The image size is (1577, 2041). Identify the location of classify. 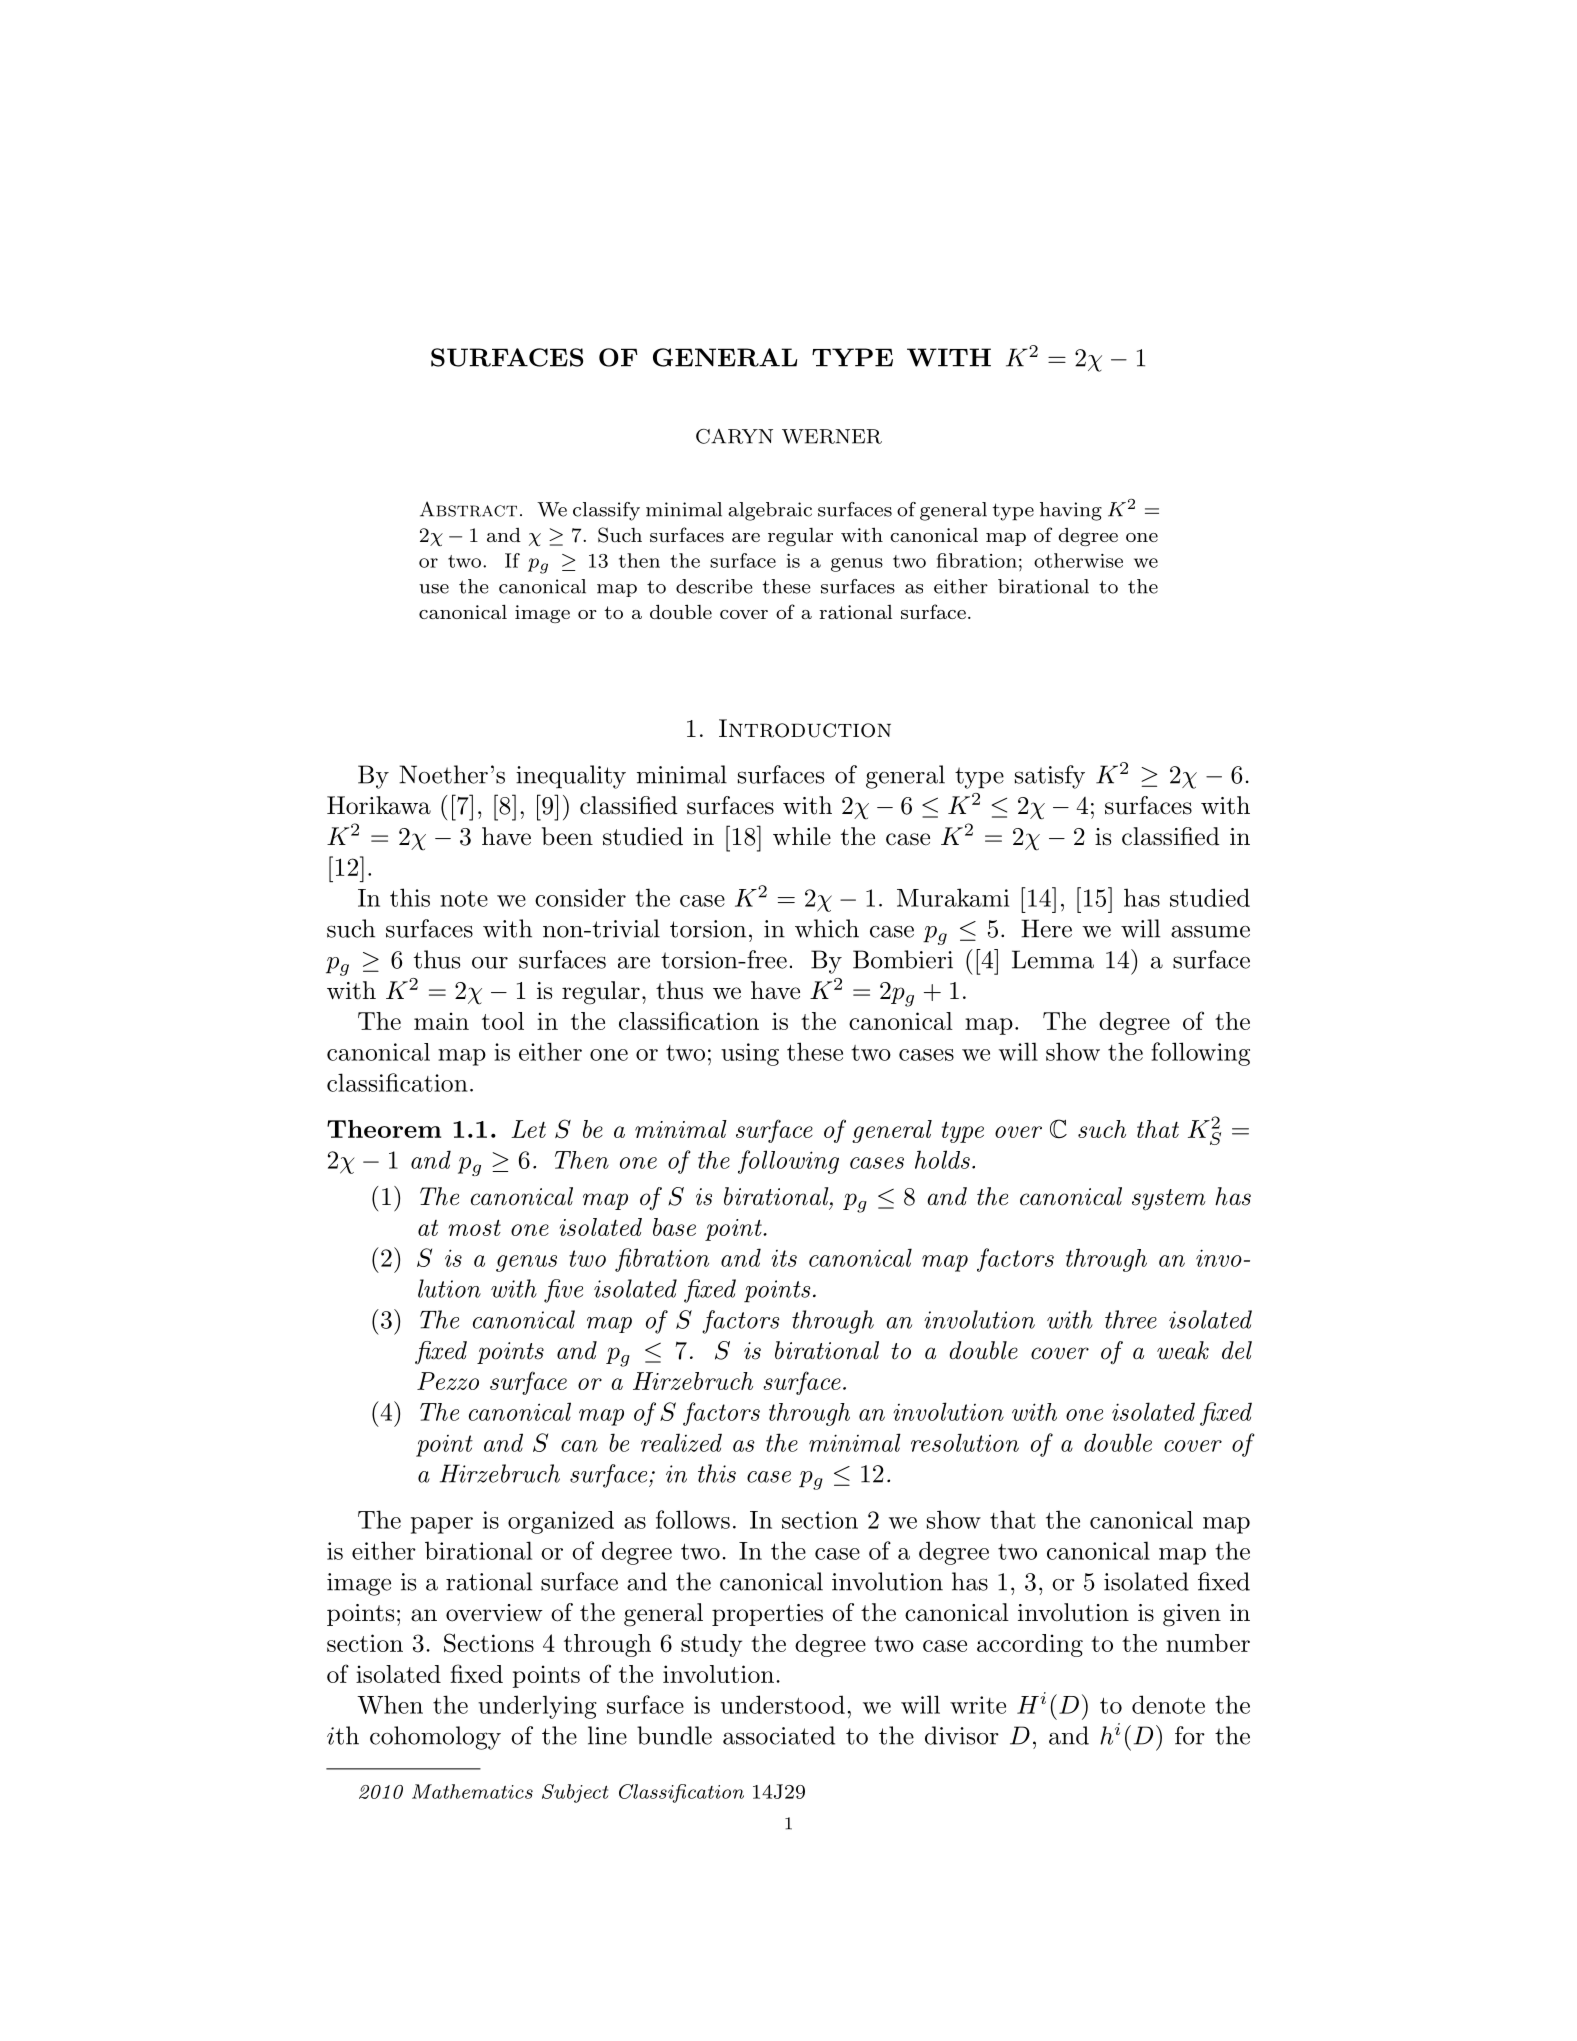
(606, 511).
